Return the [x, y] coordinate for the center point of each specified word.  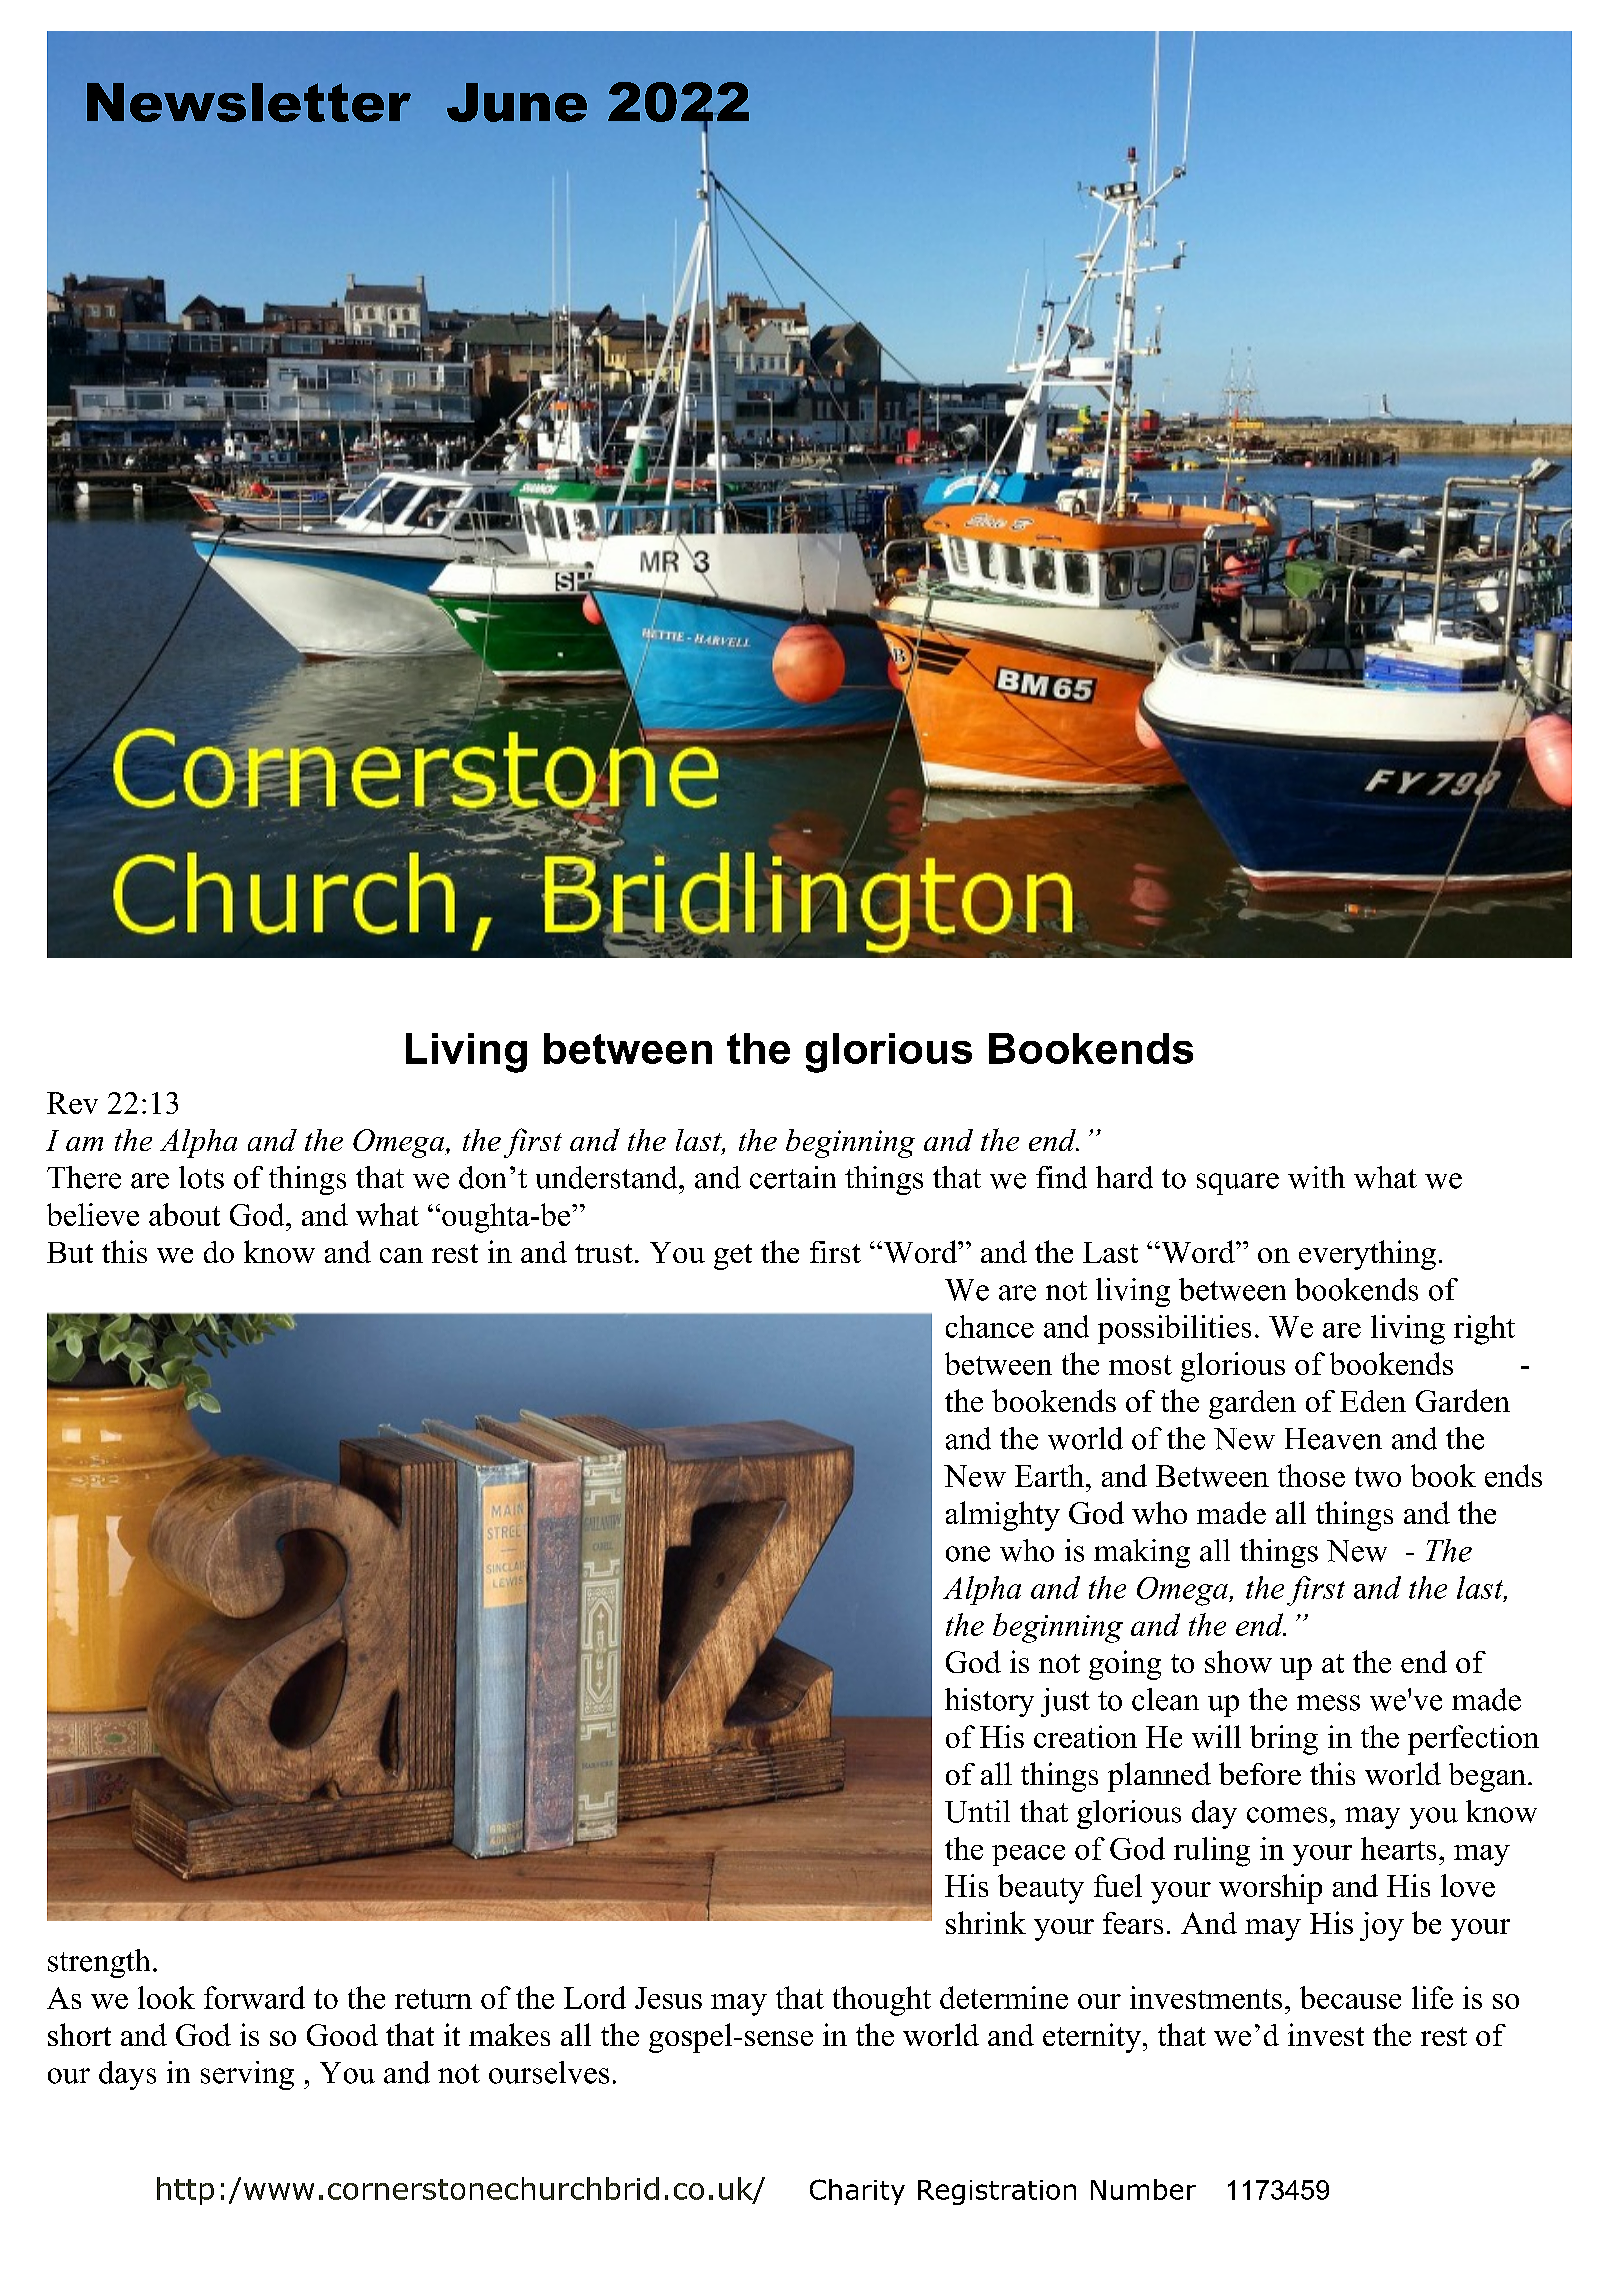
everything [1367, 1255]
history [989, 1702]
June [517, 102]
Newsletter [249, 102]
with [1316, 1177]
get [733, 1257]
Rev [72, 1103]
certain [793, 1177]
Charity [857, 2192]
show [1238, 1661]
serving [247, 2075]
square [1238, 1184]
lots [201, 1177]
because [1350, 1997]
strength [99, 1963]
